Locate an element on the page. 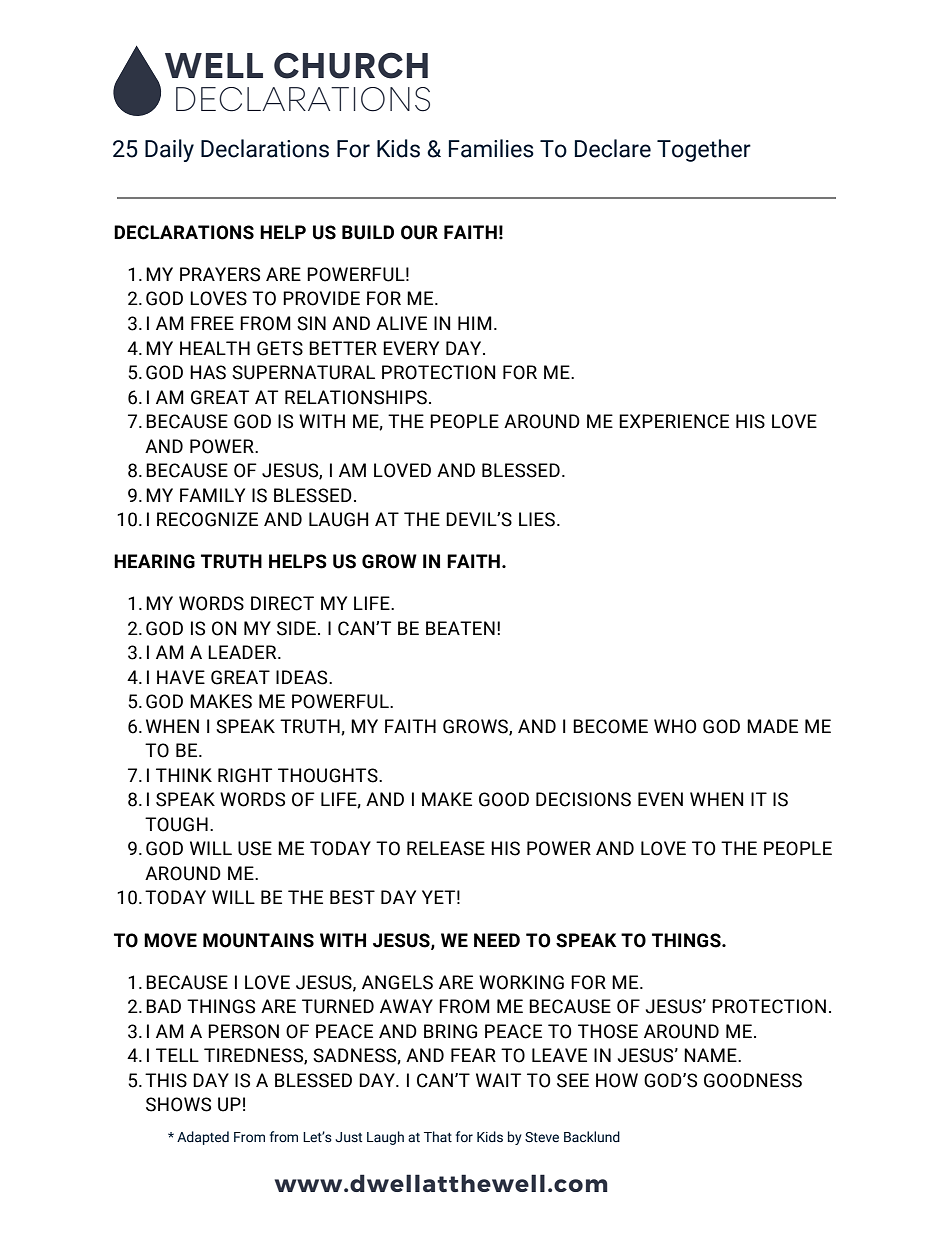  Together is located at coordinates (704, 150).
